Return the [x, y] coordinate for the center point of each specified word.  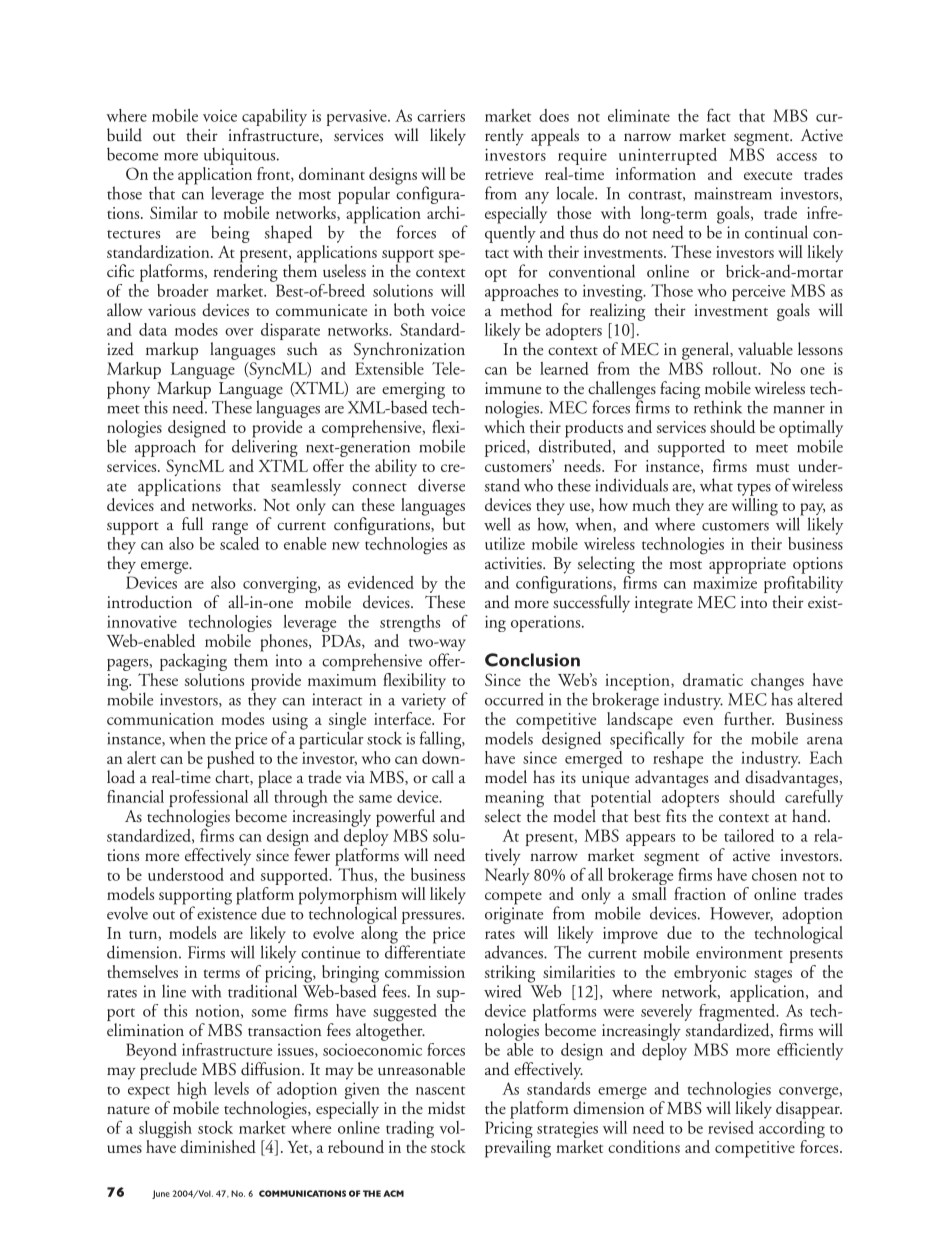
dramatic [713, 679]
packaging [193, 663]
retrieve [509, 174]
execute [768, 176]
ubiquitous [241, 156]
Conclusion [532, 660]
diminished [218, 1146]
